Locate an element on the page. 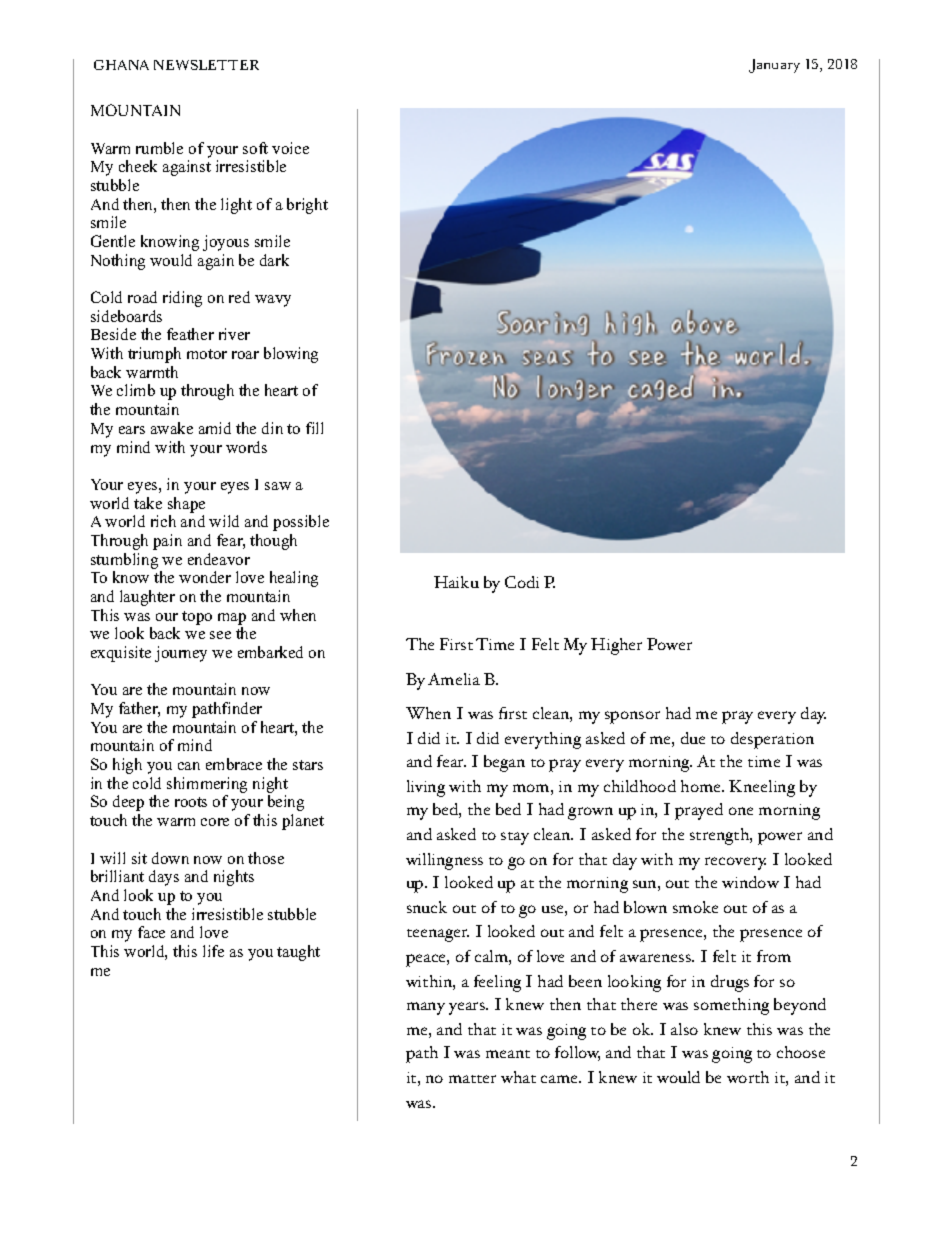 The height and width of the image is (1233, 952). January is located at coordinates (774, 66).
